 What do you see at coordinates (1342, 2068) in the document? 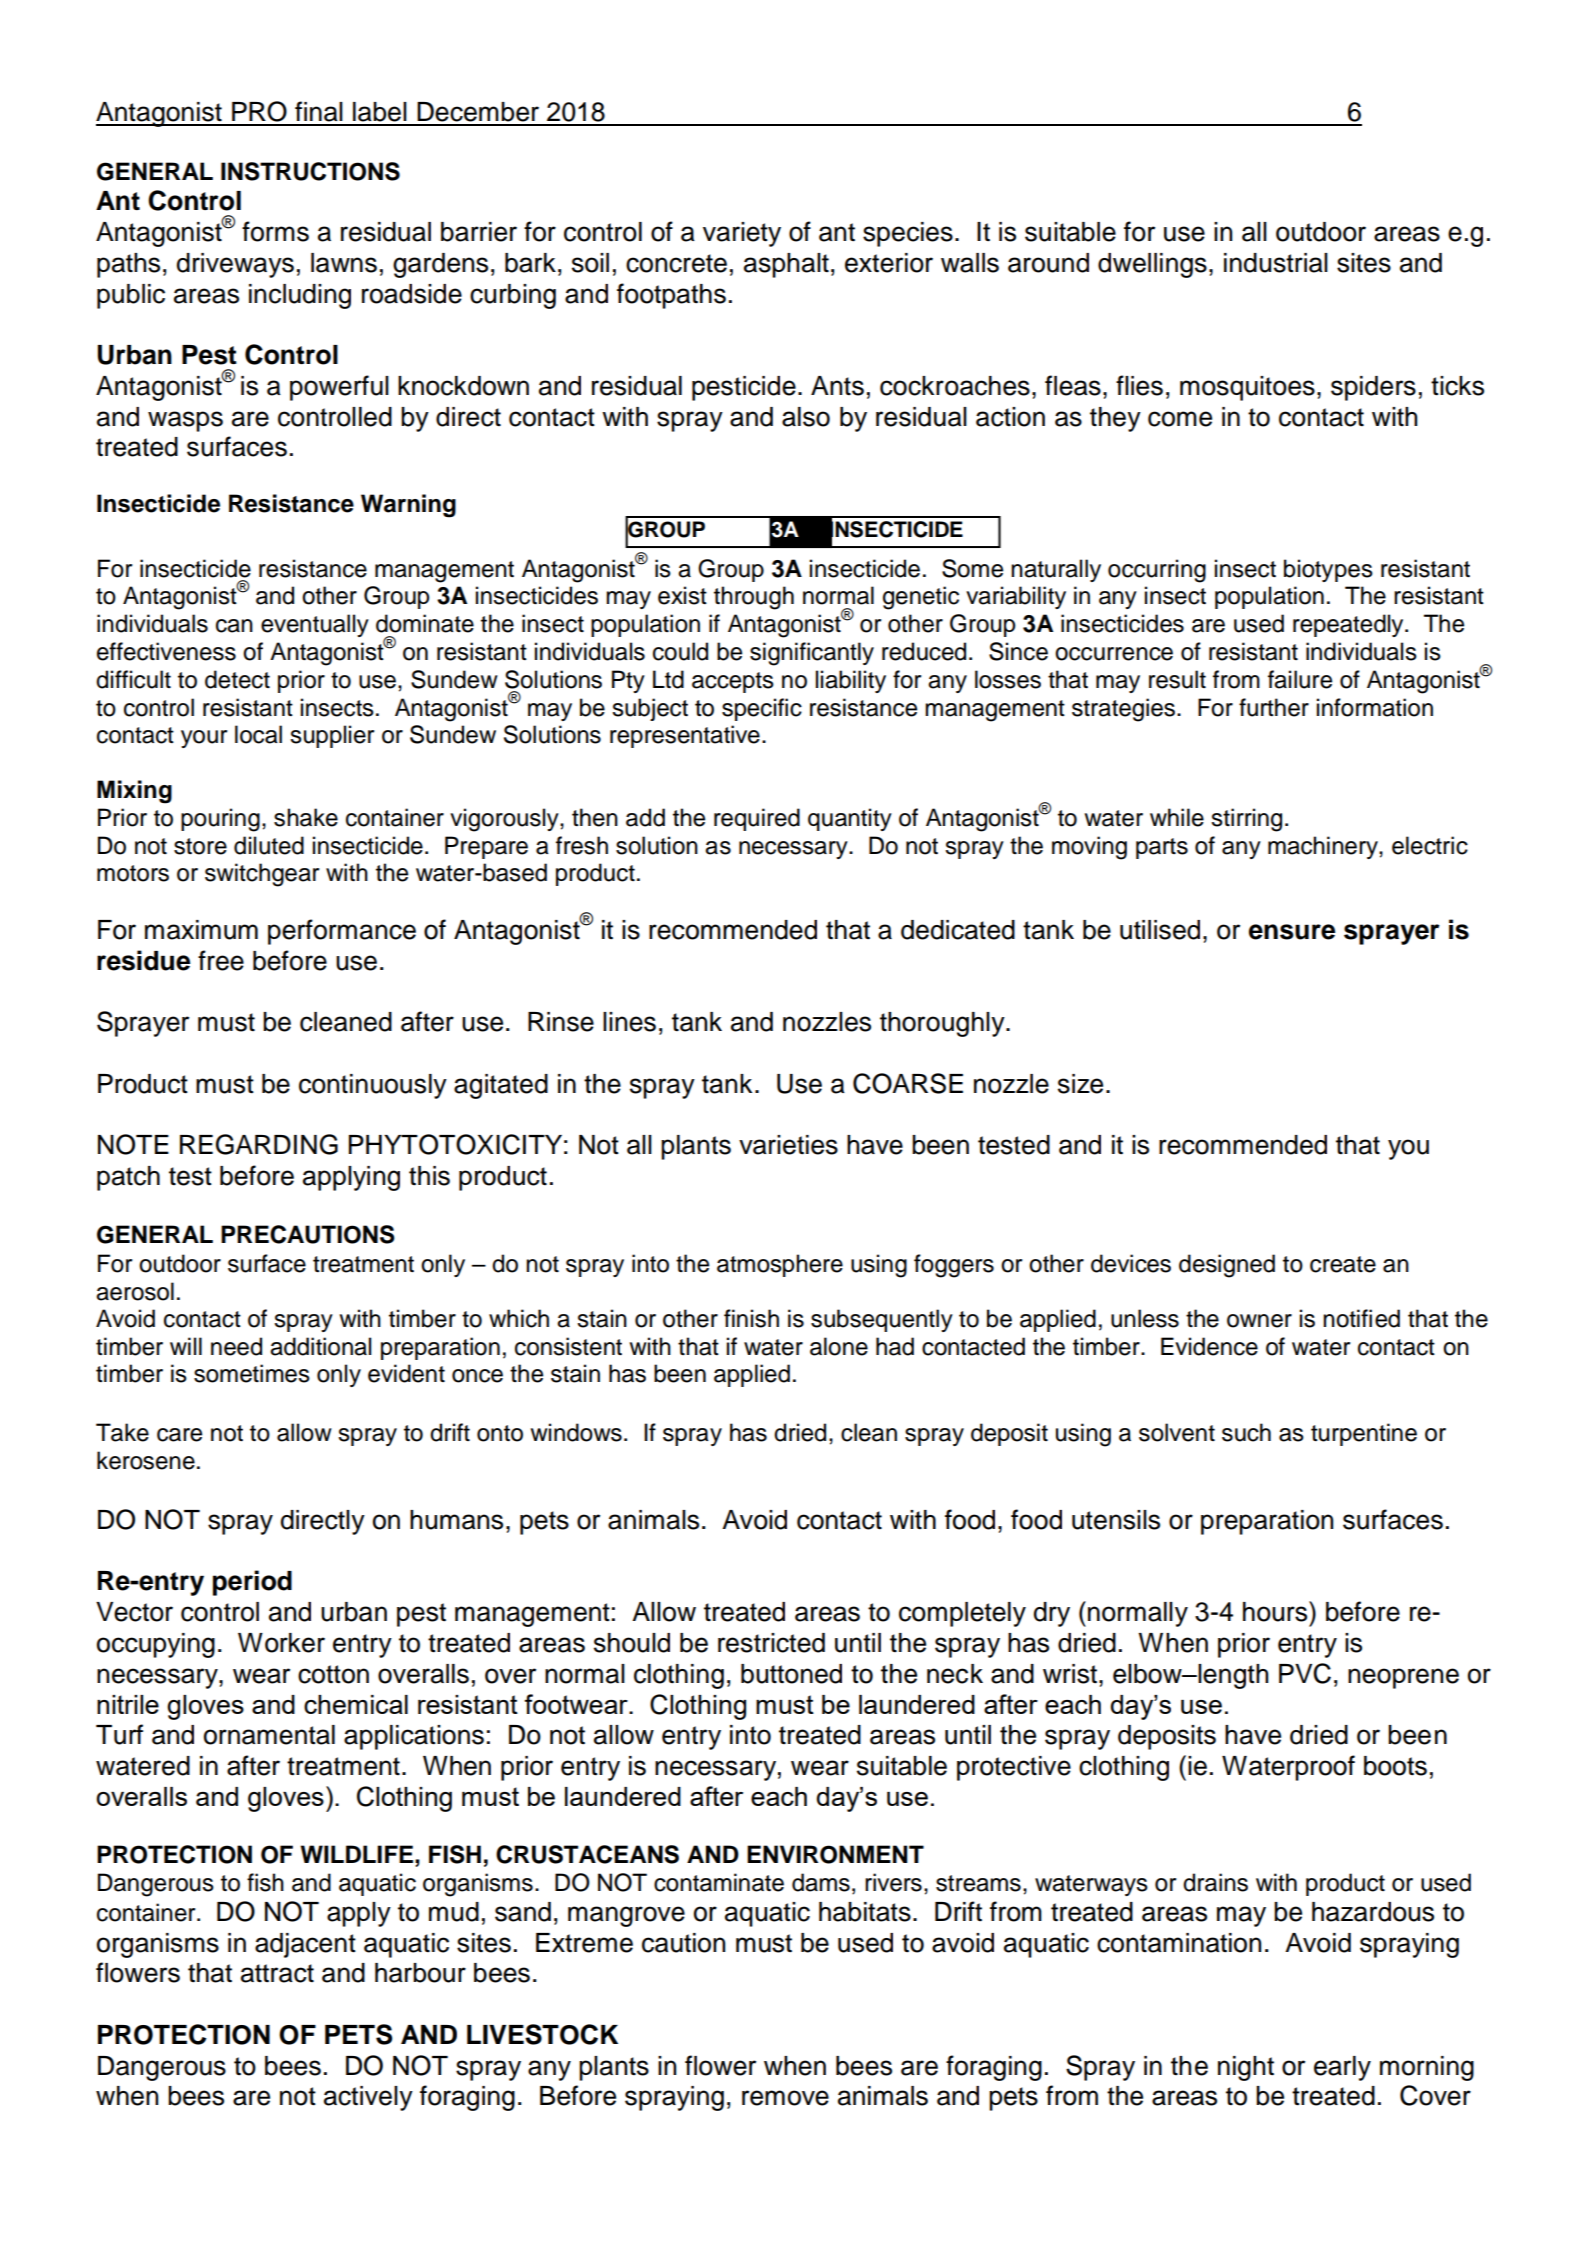
I see `early` at bounding box center [1342, 2068].
